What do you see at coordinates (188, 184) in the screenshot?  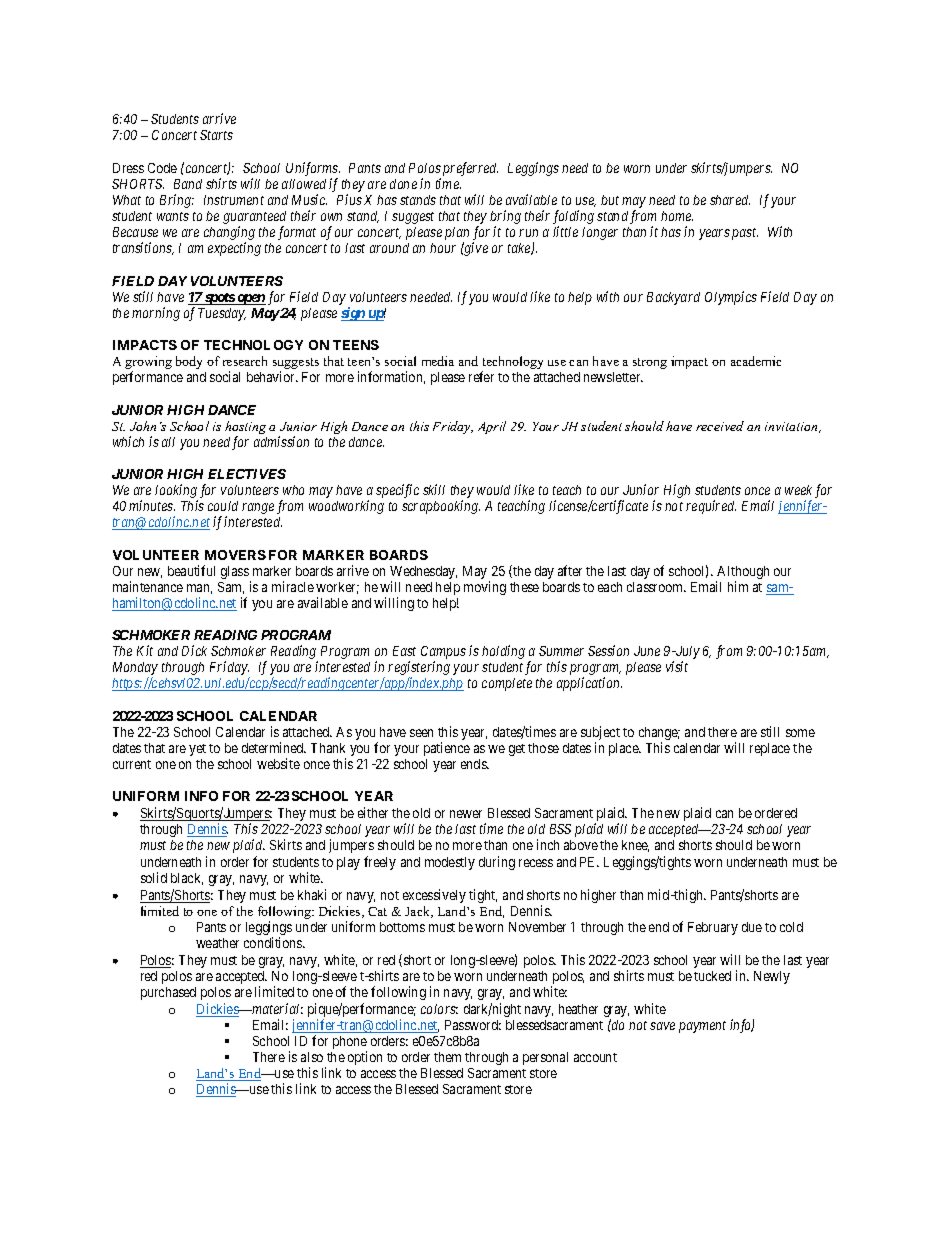 I see `Band` at bounding box center [188, 184].
